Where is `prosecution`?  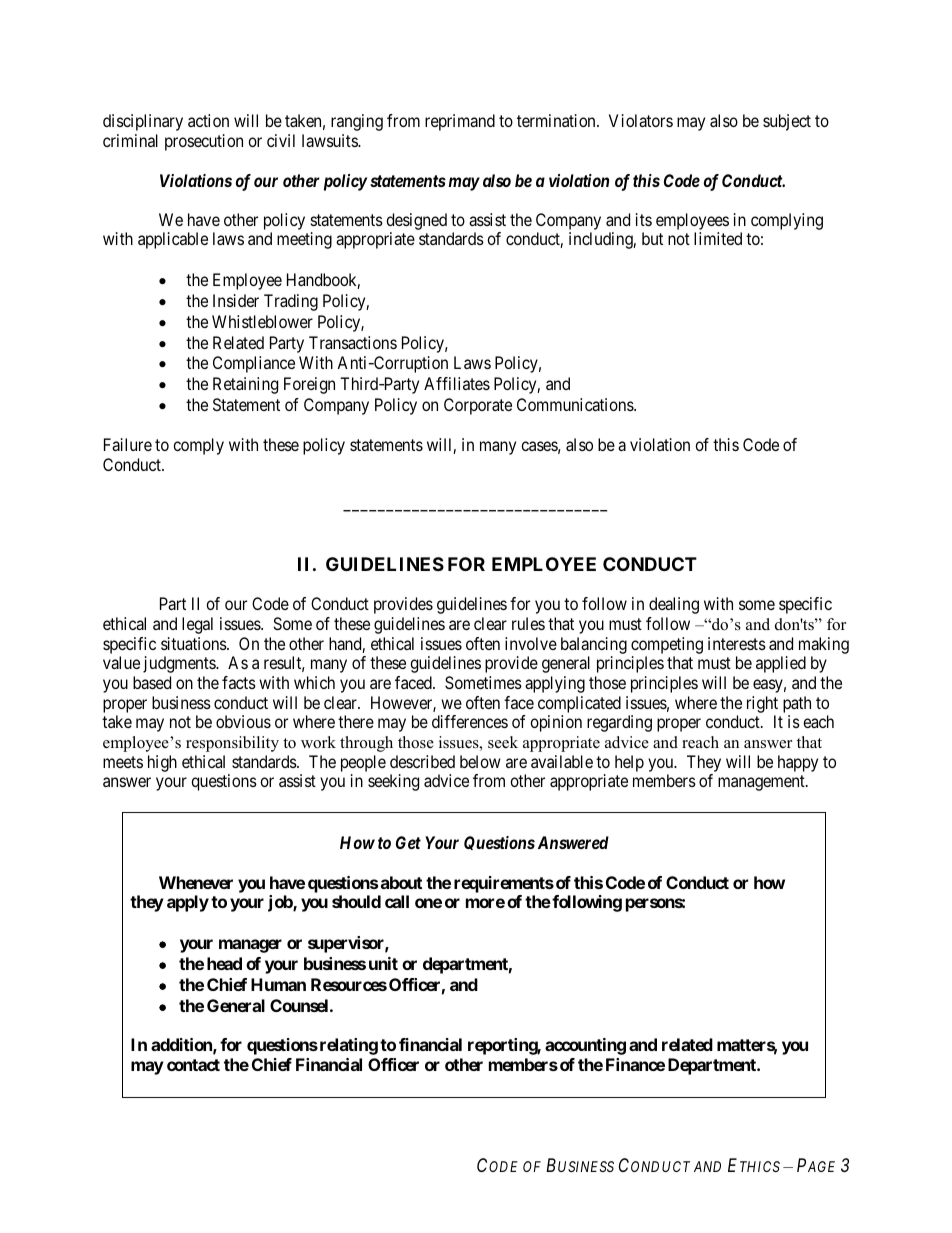
prosecution is located at coordinates (204, 142).
